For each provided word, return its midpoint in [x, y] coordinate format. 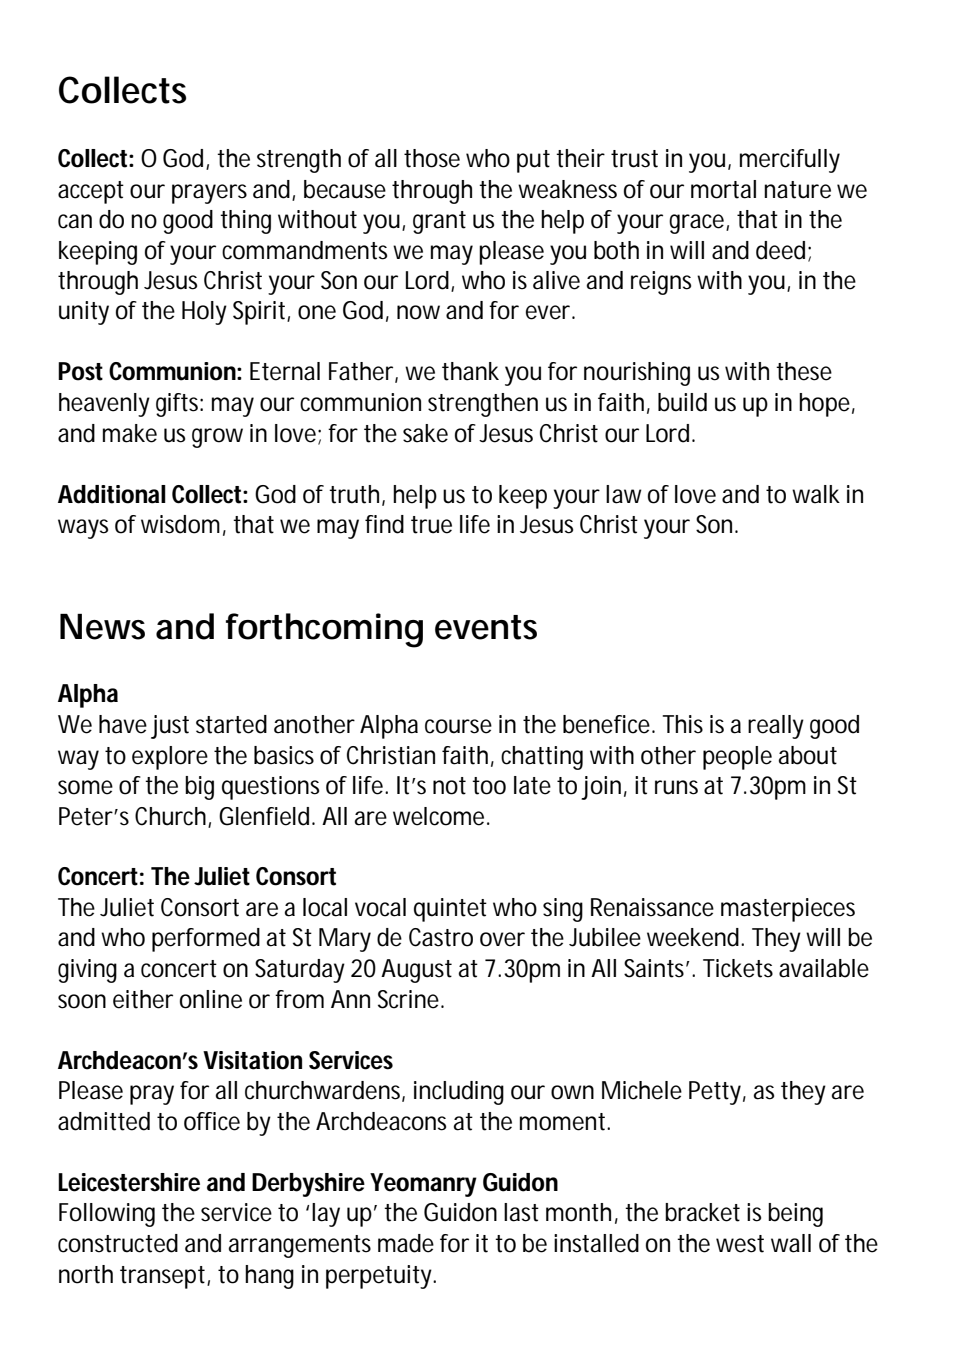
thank [470, 371]
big [199, 788]
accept [91, 192]
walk [816, 494]
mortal [723, 189]
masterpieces [788, 910]
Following [107, 1215]
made [406, 1243]
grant [439, 222]
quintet [450, 910]
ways [83, 529]
